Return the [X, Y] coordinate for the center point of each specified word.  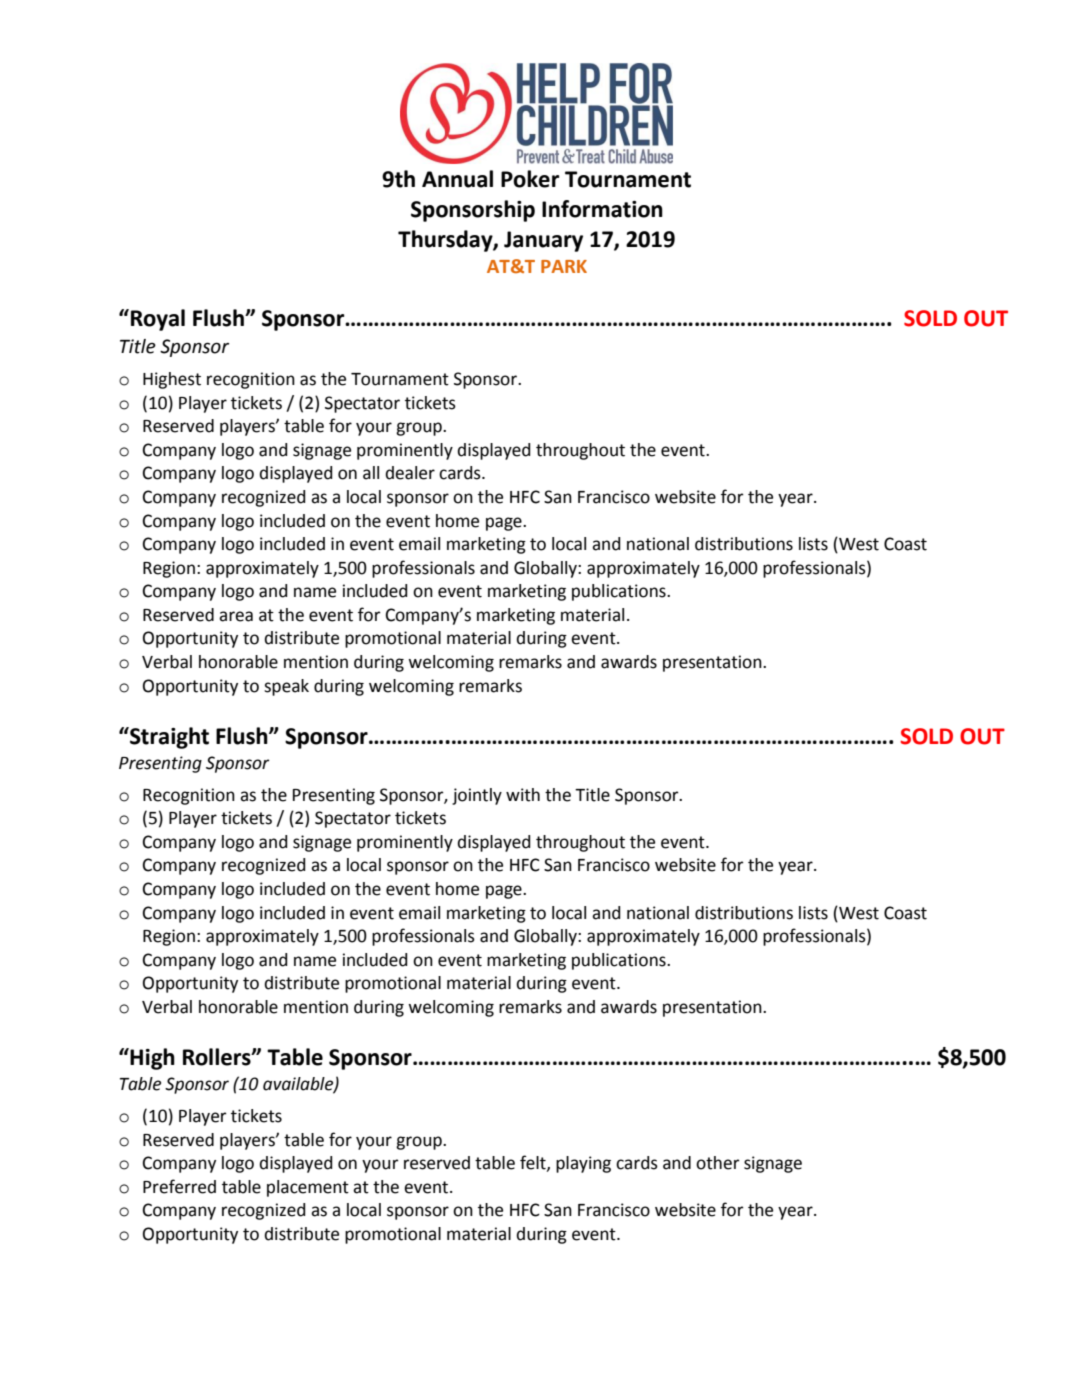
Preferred [179, 1186]
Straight [168, 738]
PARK [564, 266]
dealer [410, 473]
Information [602, 209]
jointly [477, 796]
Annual [457, 179]
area [236, 616]
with [523, 795]
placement [308, 1188]
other [718, 1163]
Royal [158, 320]
